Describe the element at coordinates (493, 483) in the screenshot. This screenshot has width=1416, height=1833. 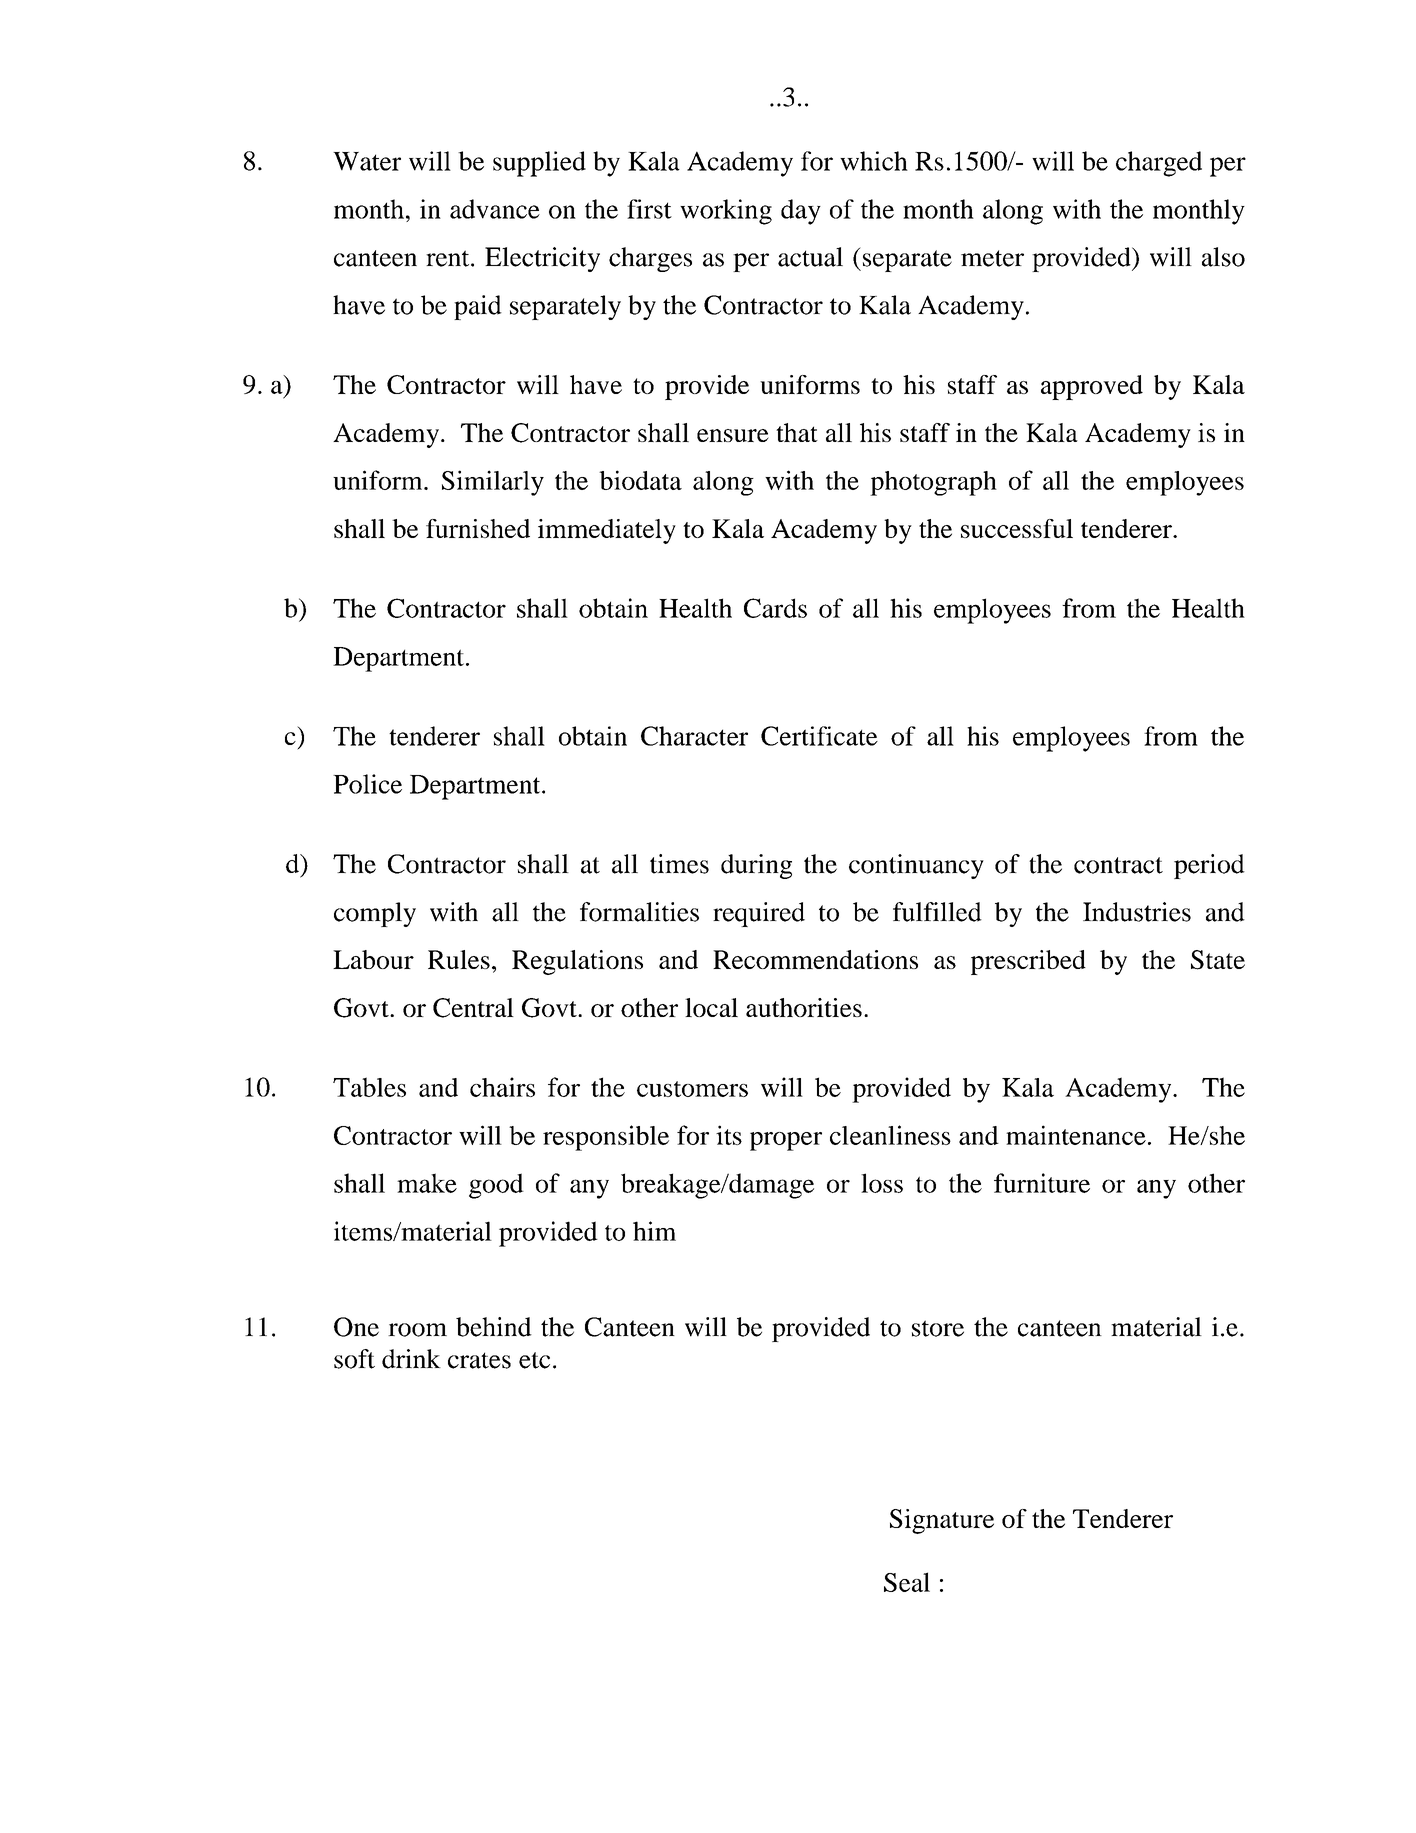
I see `Similarly` at that location.
